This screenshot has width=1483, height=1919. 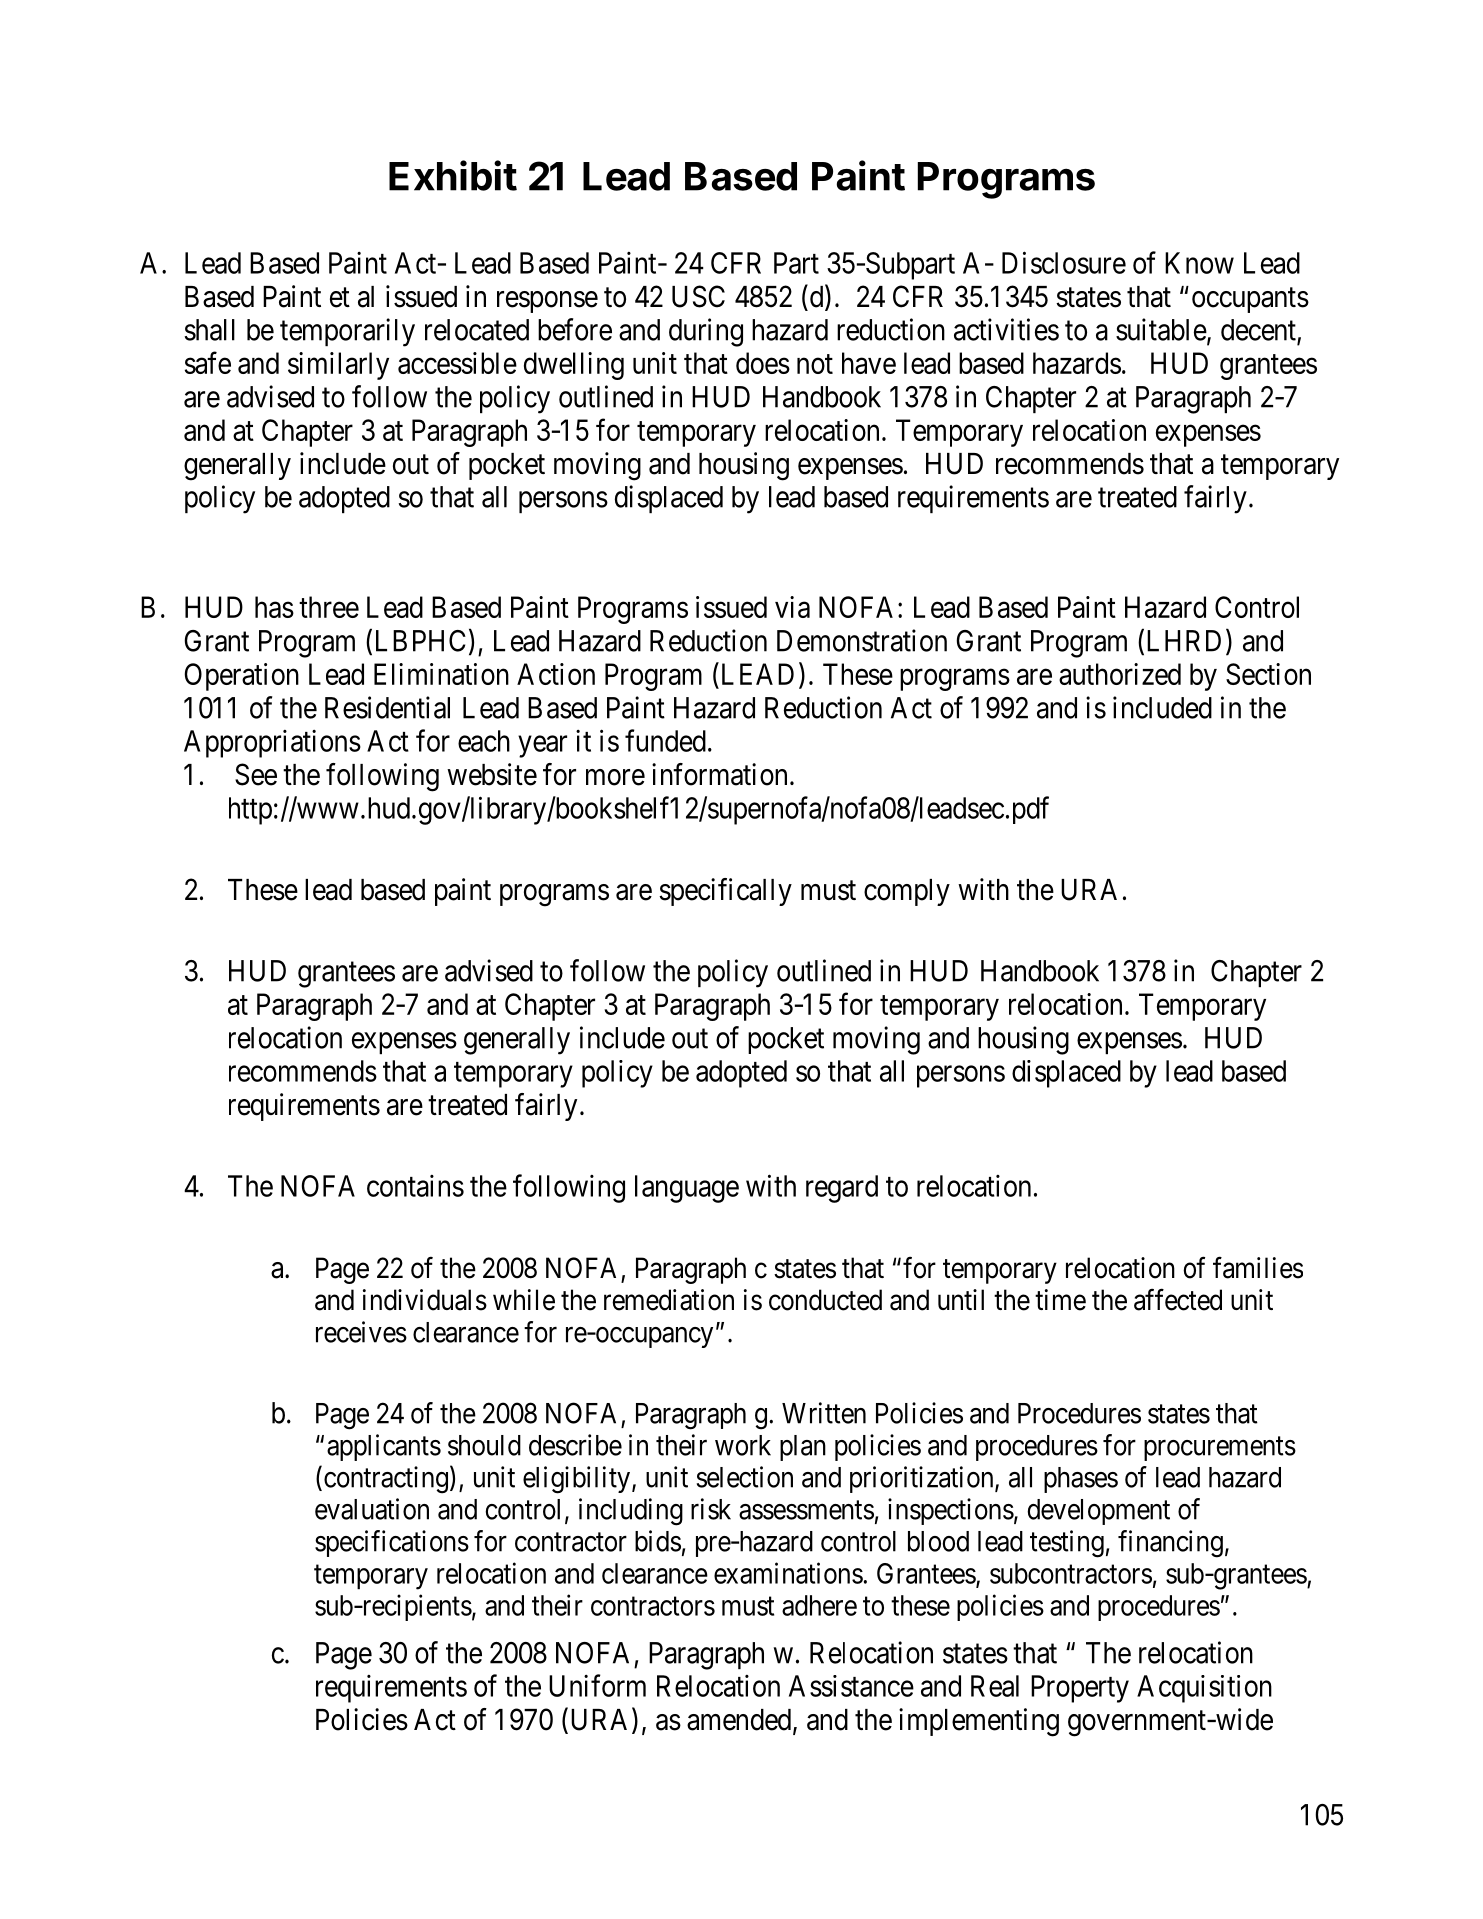 What do you see at coordinates (453, 175) in the screenshot?
I see `Exhibit` at bounding box center [453, 175].
